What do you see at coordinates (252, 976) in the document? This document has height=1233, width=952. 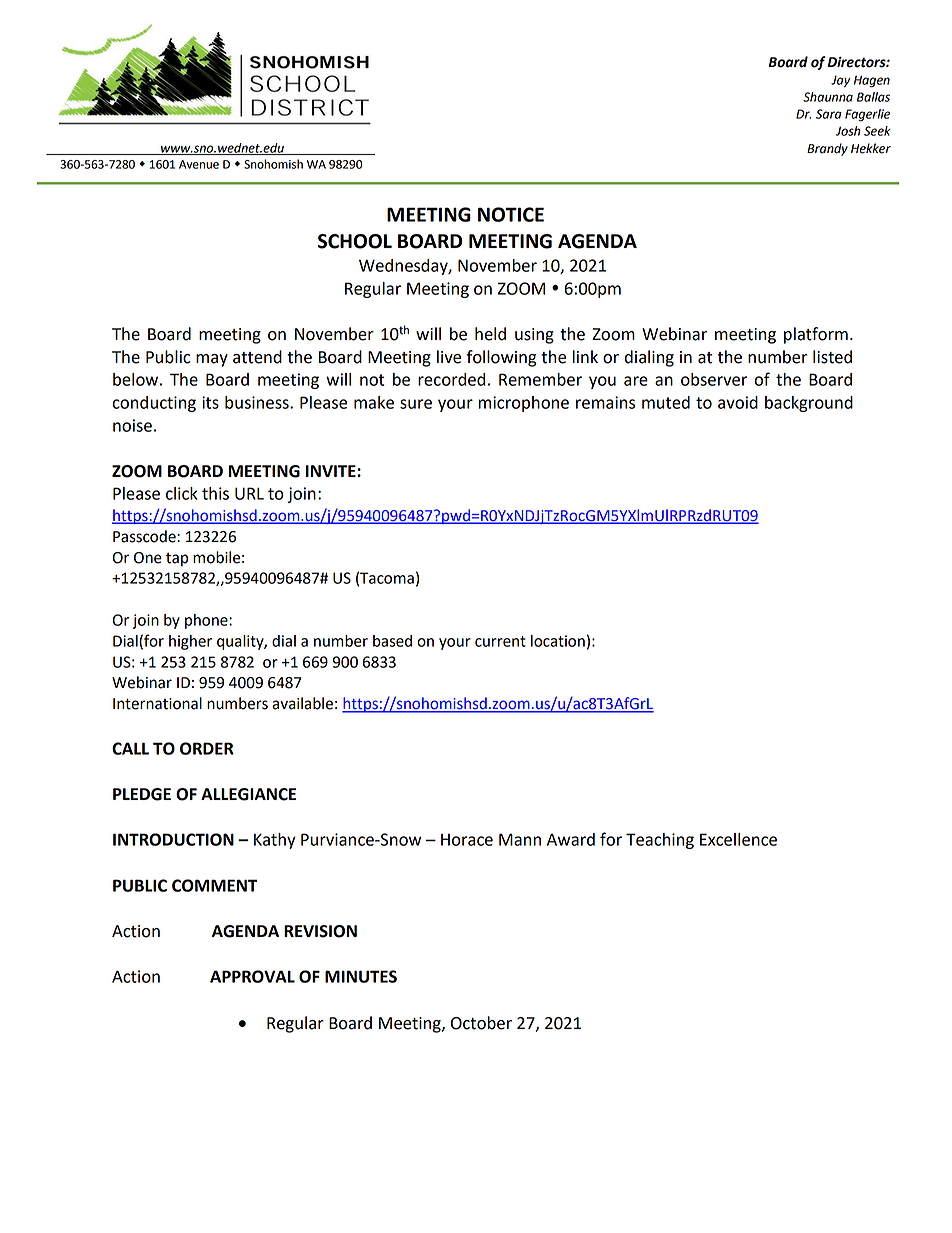 I see `APPROVAL` at bounding box center [252, 976].
